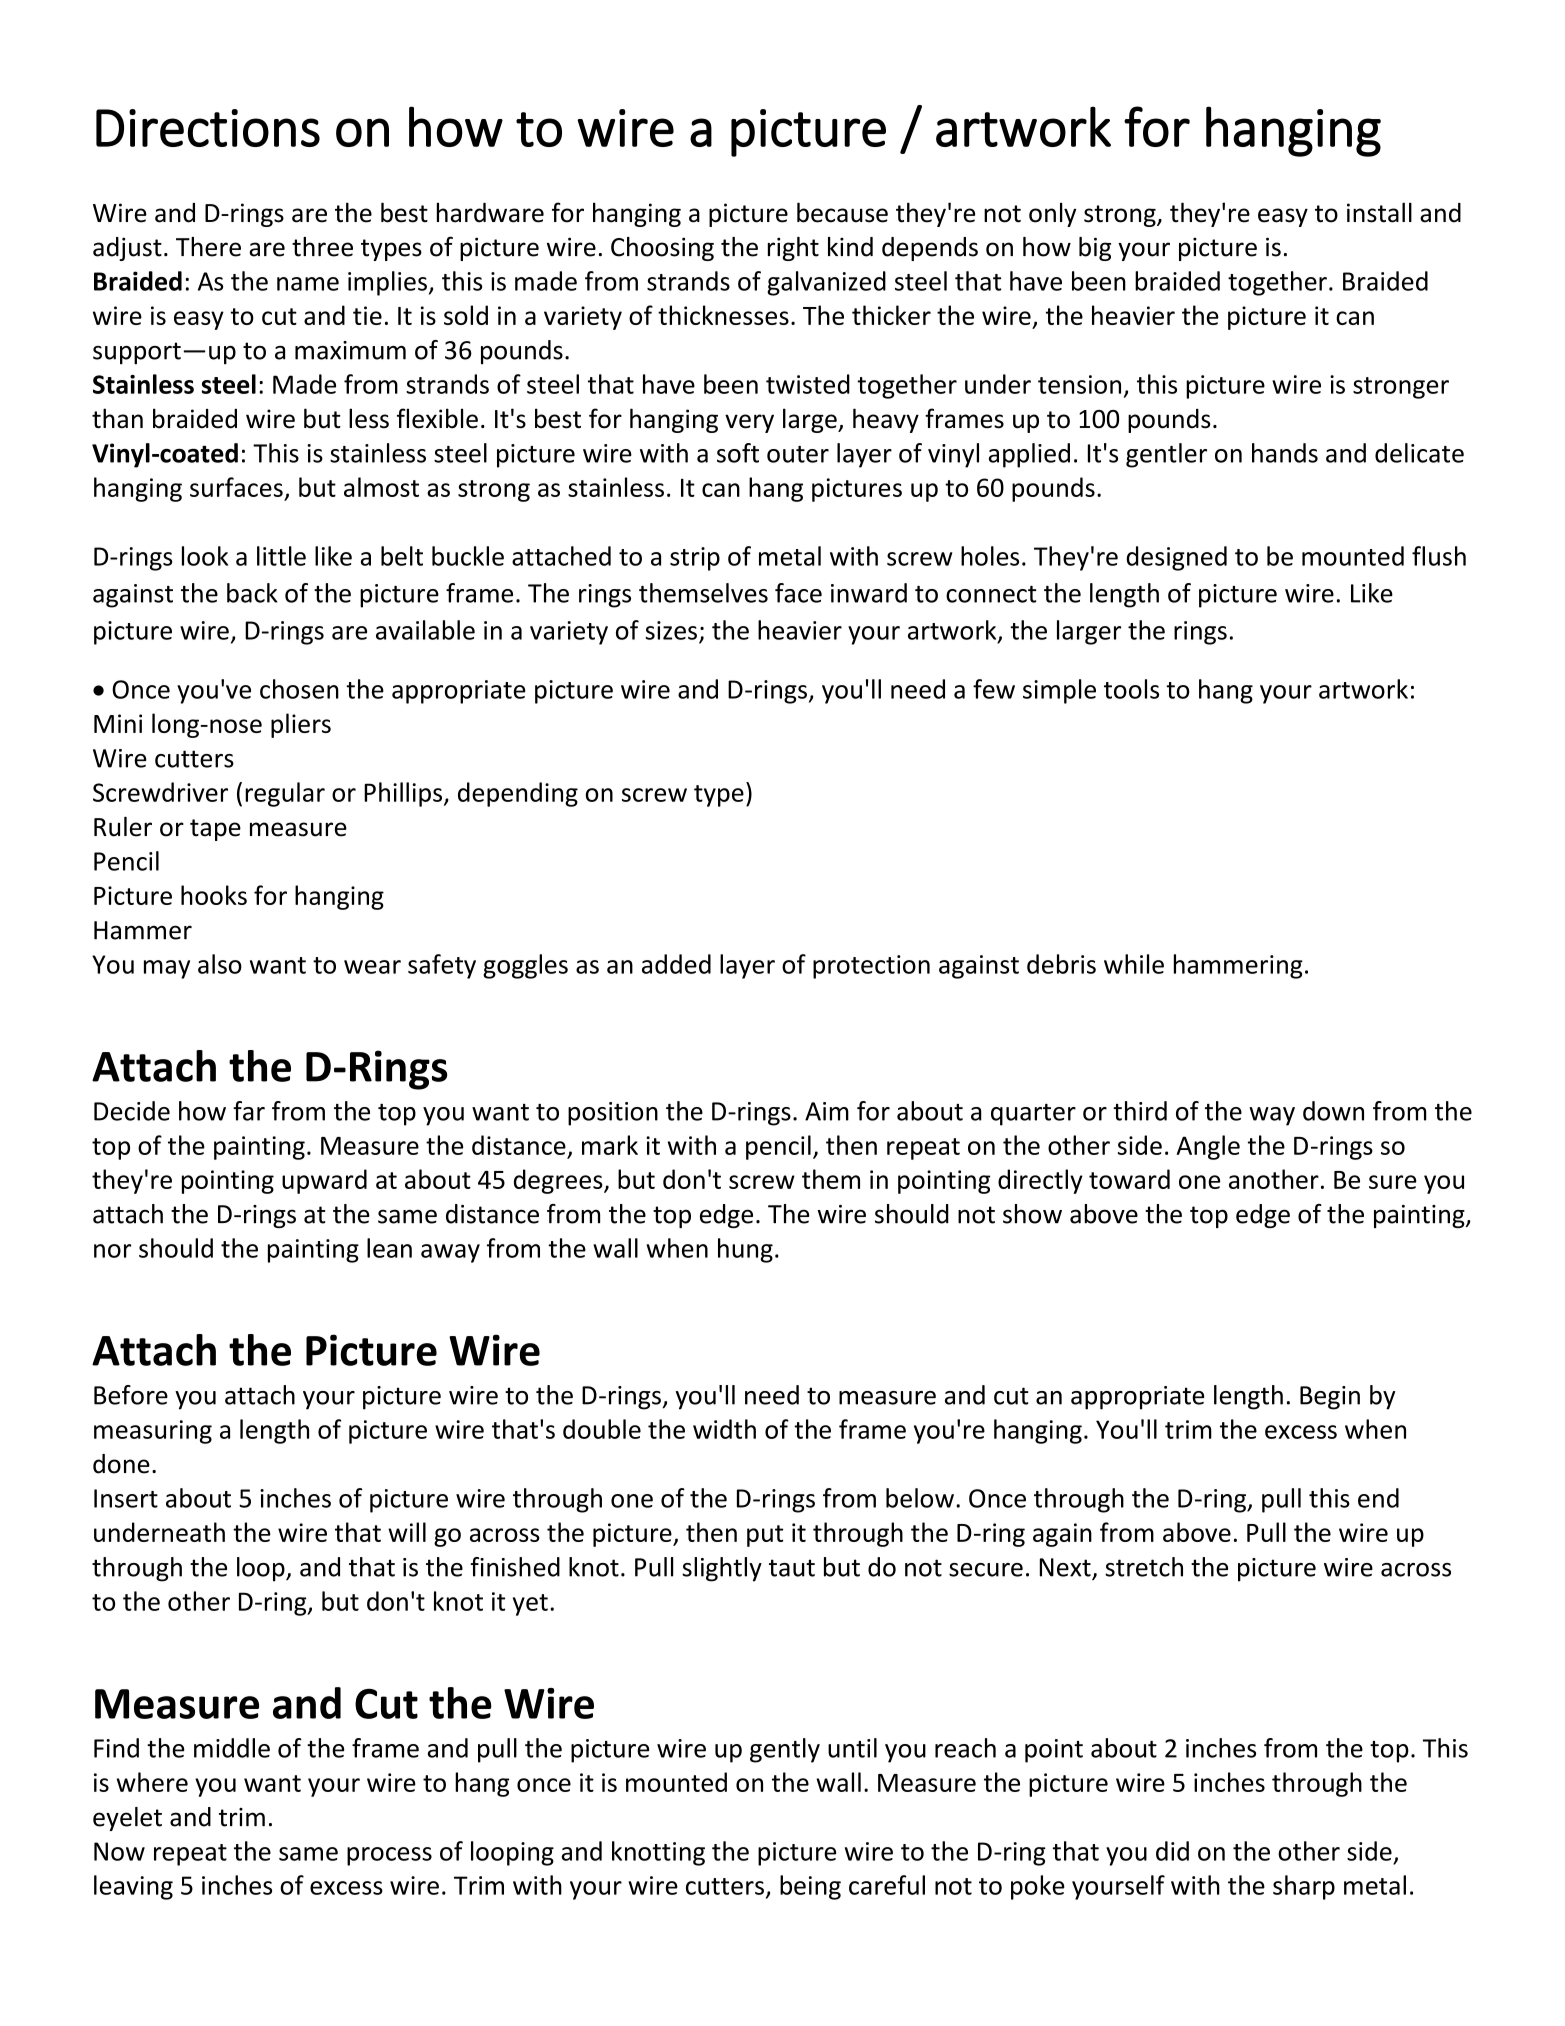 The width and height of the screenshot is (1565, 2026). I want to click on being, so click(810, 1887).
